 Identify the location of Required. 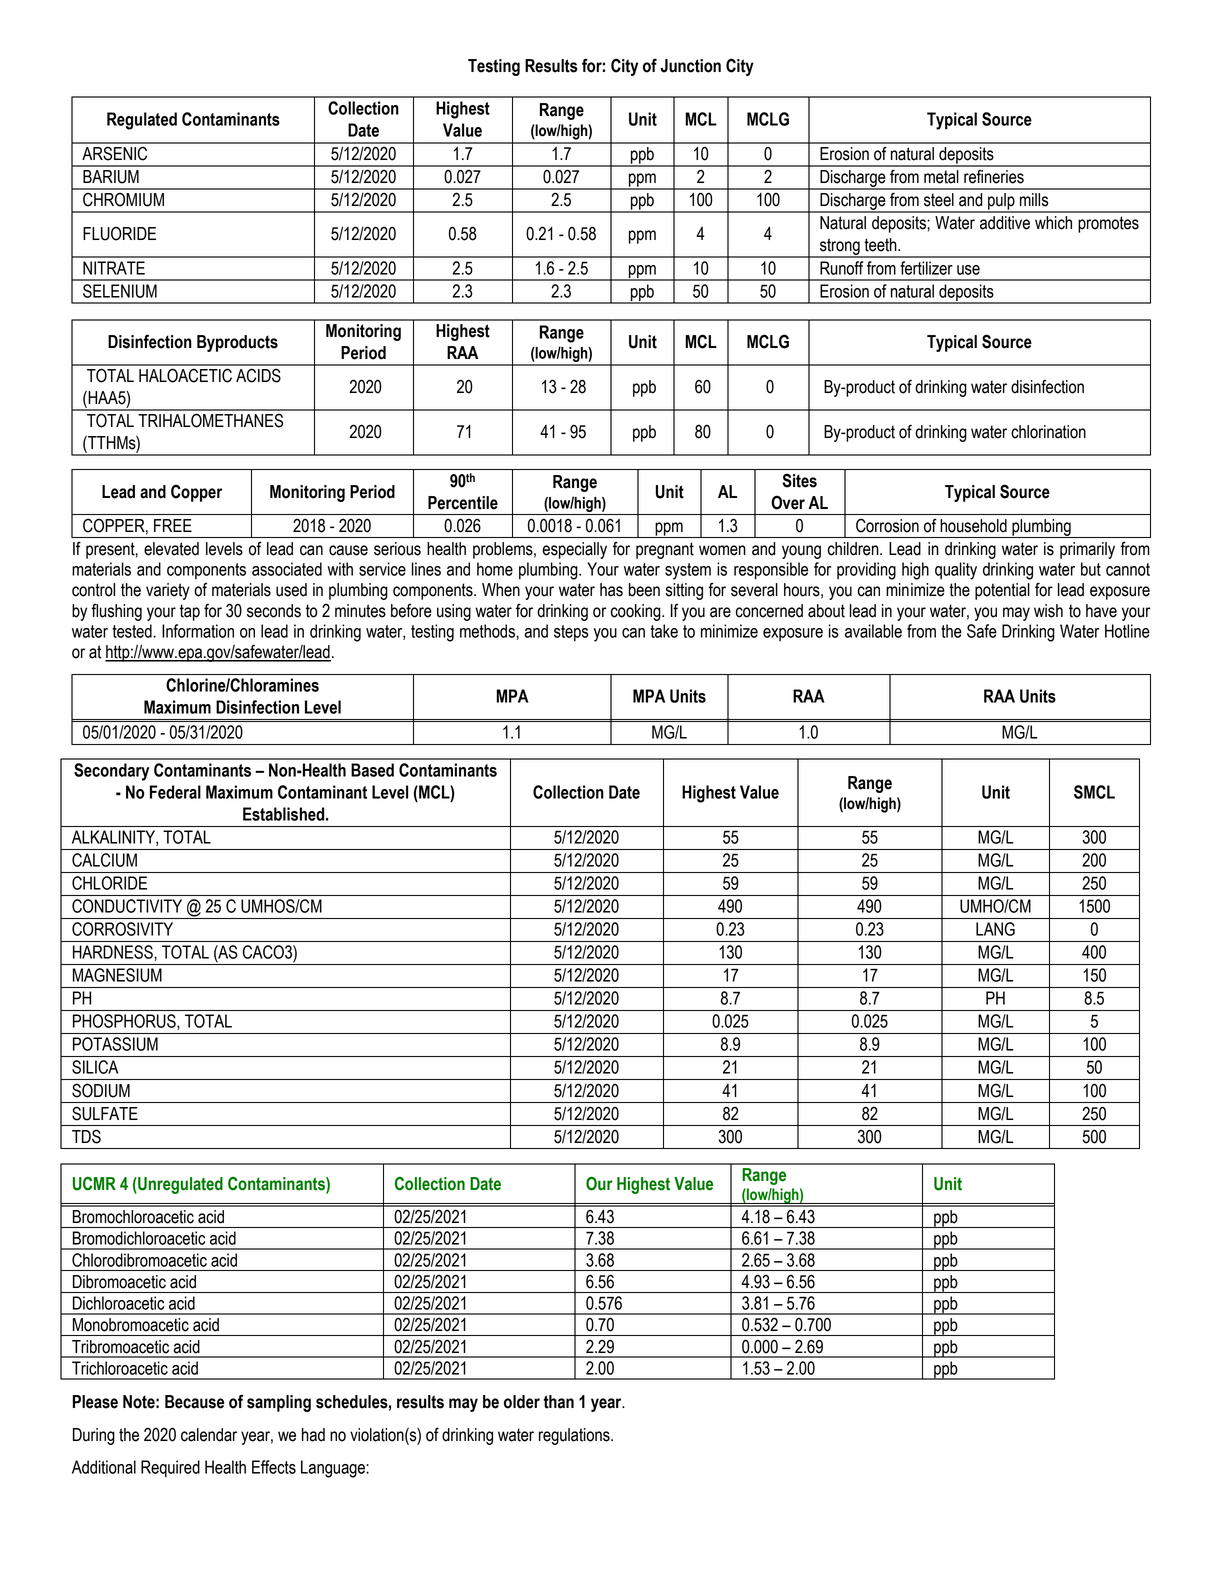
(170, 1468).
